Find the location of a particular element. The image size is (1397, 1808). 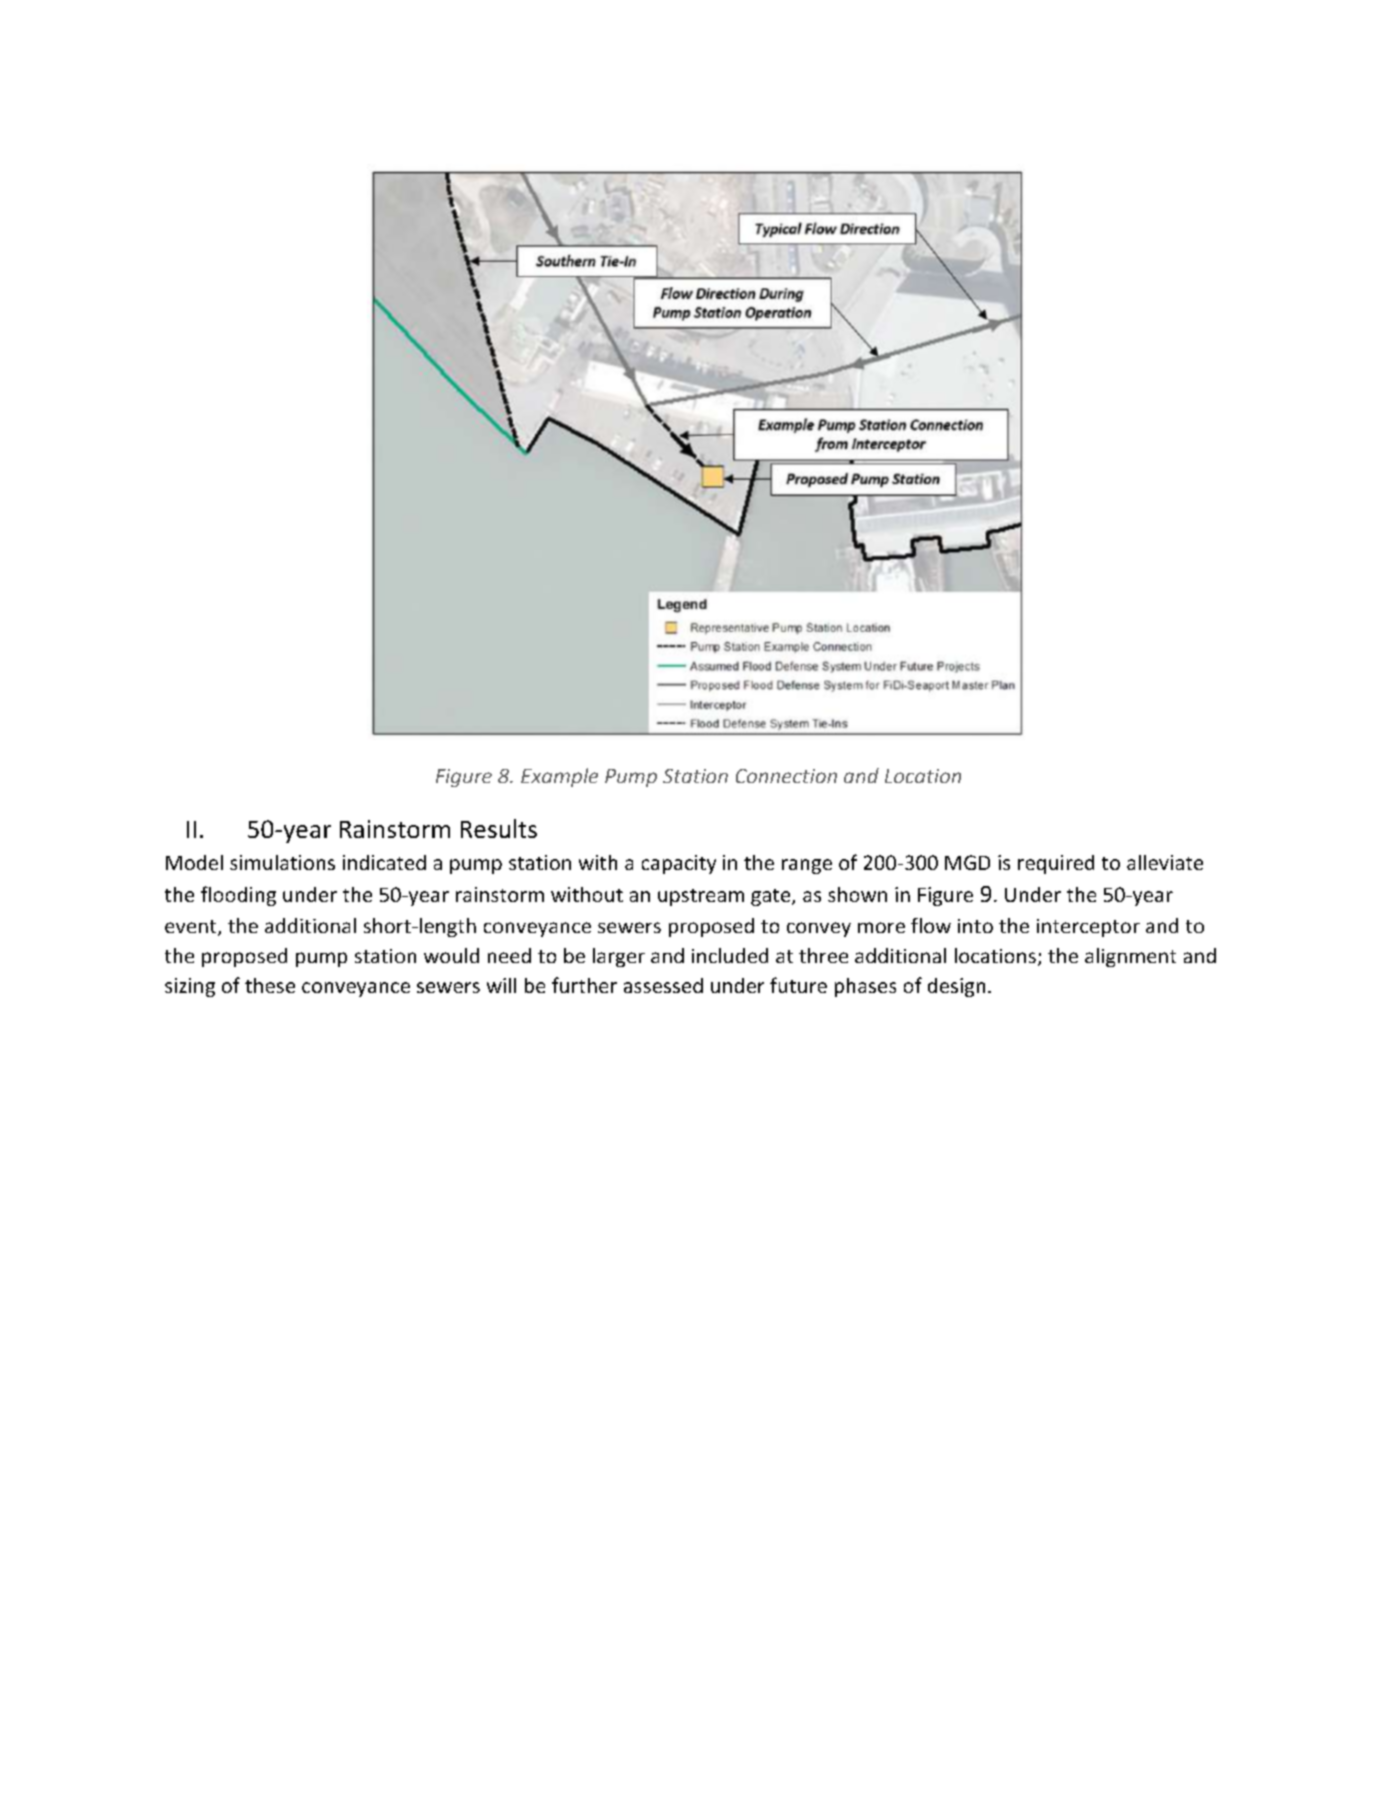

event is located at coordinates (192, 928).
